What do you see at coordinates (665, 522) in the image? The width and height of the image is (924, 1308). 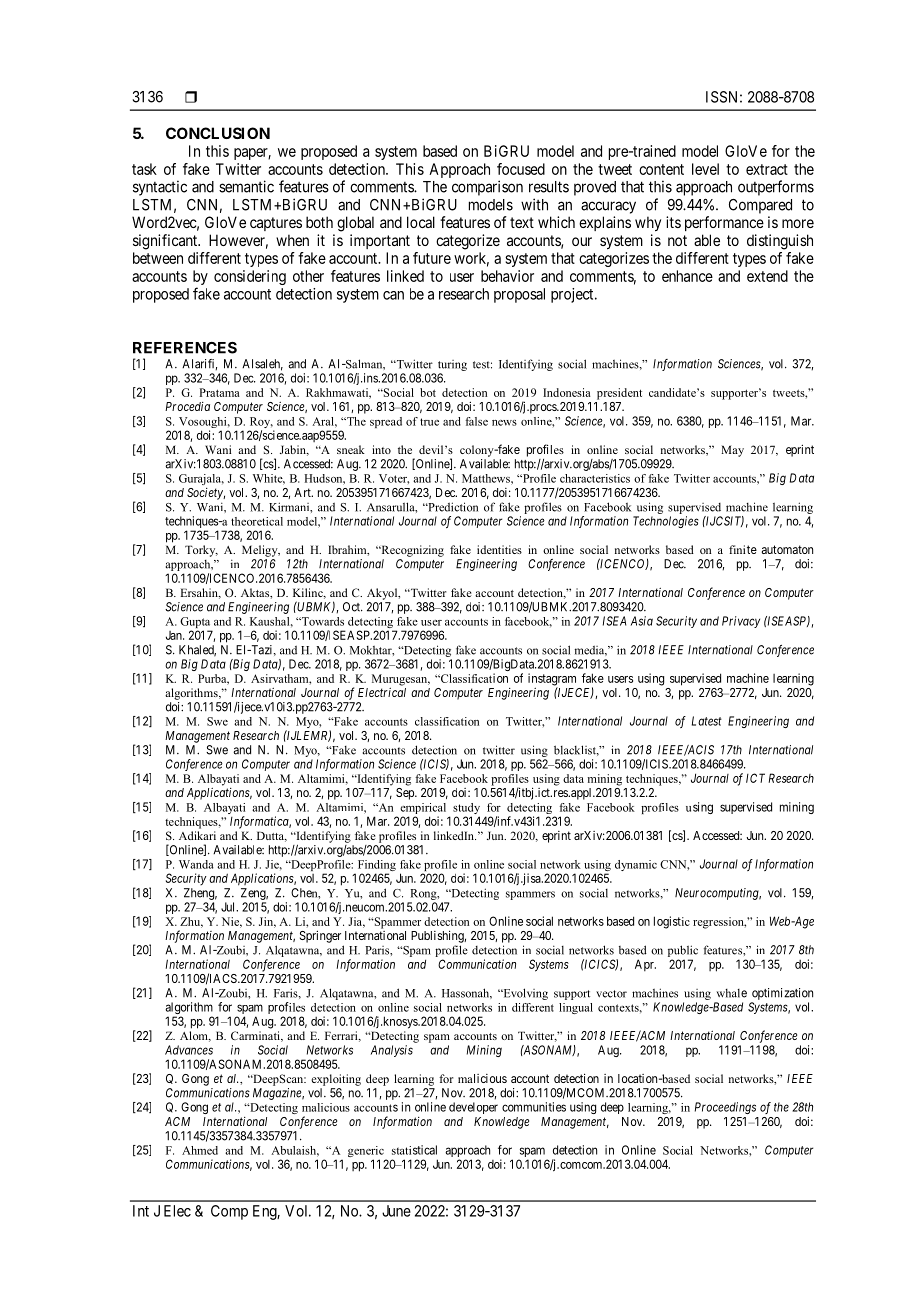 I see `Technologies` at bounding box center [665, 522].
